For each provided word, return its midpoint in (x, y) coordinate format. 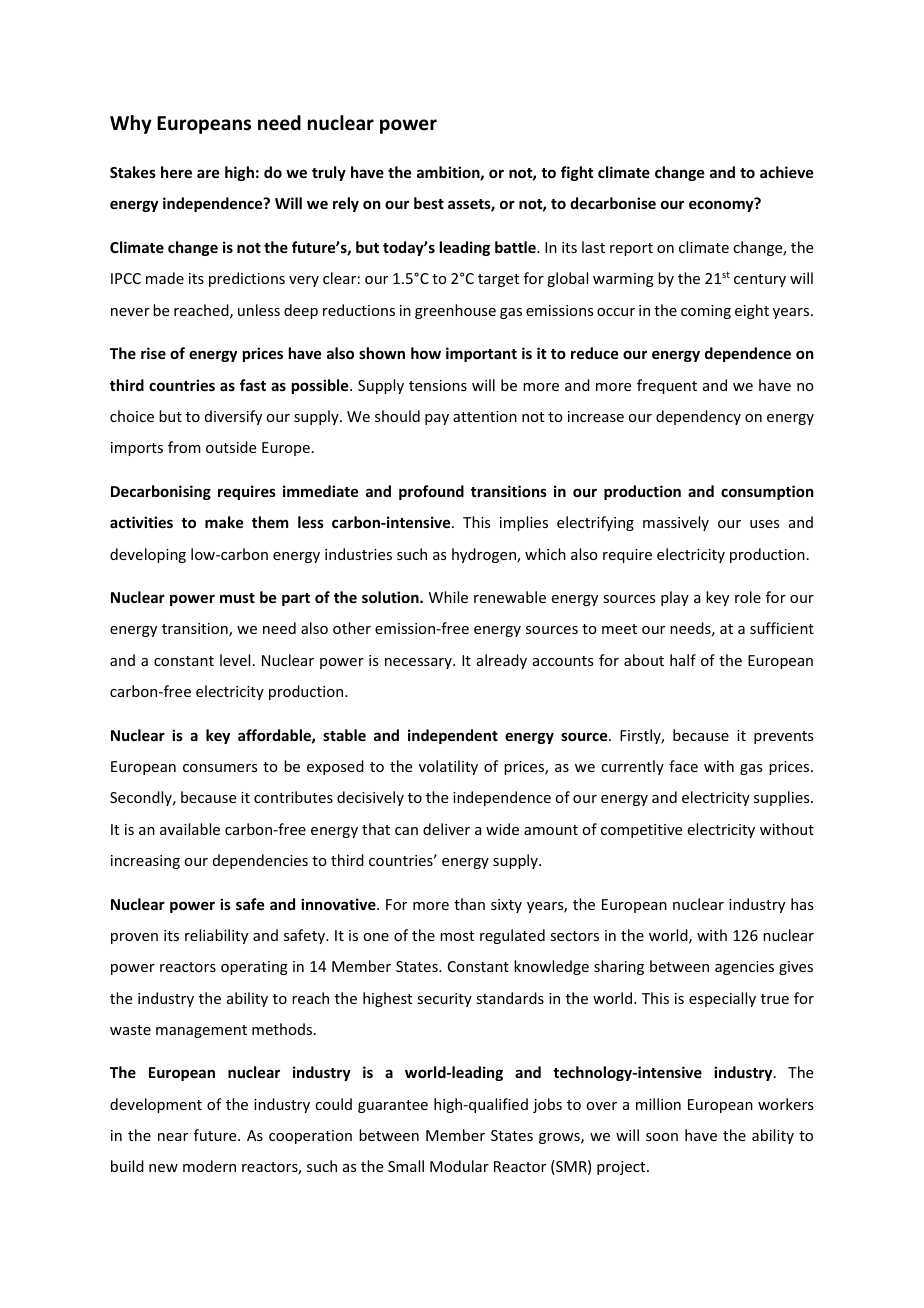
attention (485, 416)
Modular (459, 1166)
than (469, 904)
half (683, 660)
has (802, 904)
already (502, 661)
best (429, 203)
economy (722, 205)
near (173, 1137)
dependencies (260, 861)
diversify (233, 417)
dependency (698, 417)
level (235, 660)
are (208, 173)
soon (662, 1137)
